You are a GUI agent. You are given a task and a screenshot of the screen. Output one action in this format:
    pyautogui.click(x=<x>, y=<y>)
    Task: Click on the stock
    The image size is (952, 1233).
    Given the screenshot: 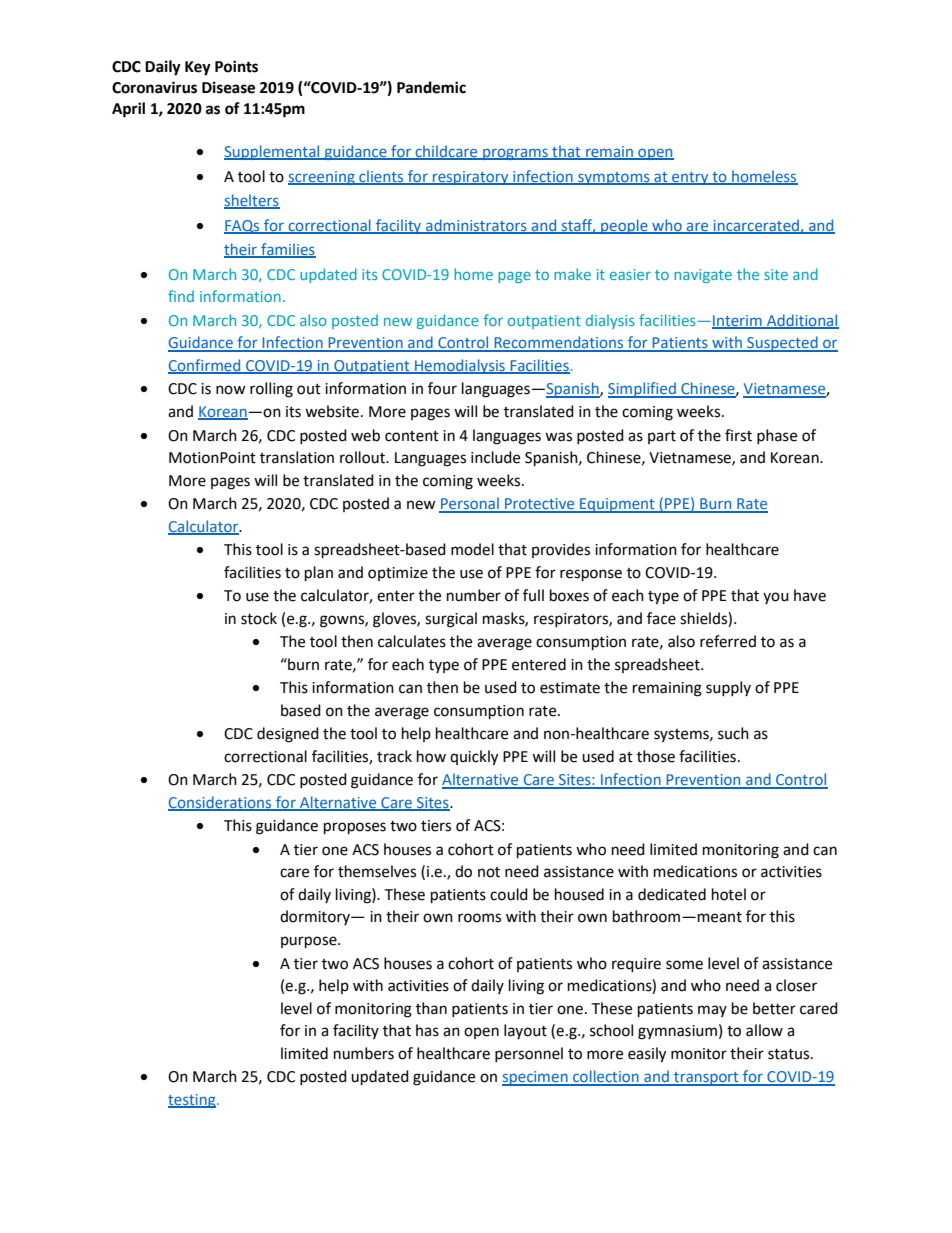 What is the action you would take?
    pyautogui.click(x=259, y=618)
